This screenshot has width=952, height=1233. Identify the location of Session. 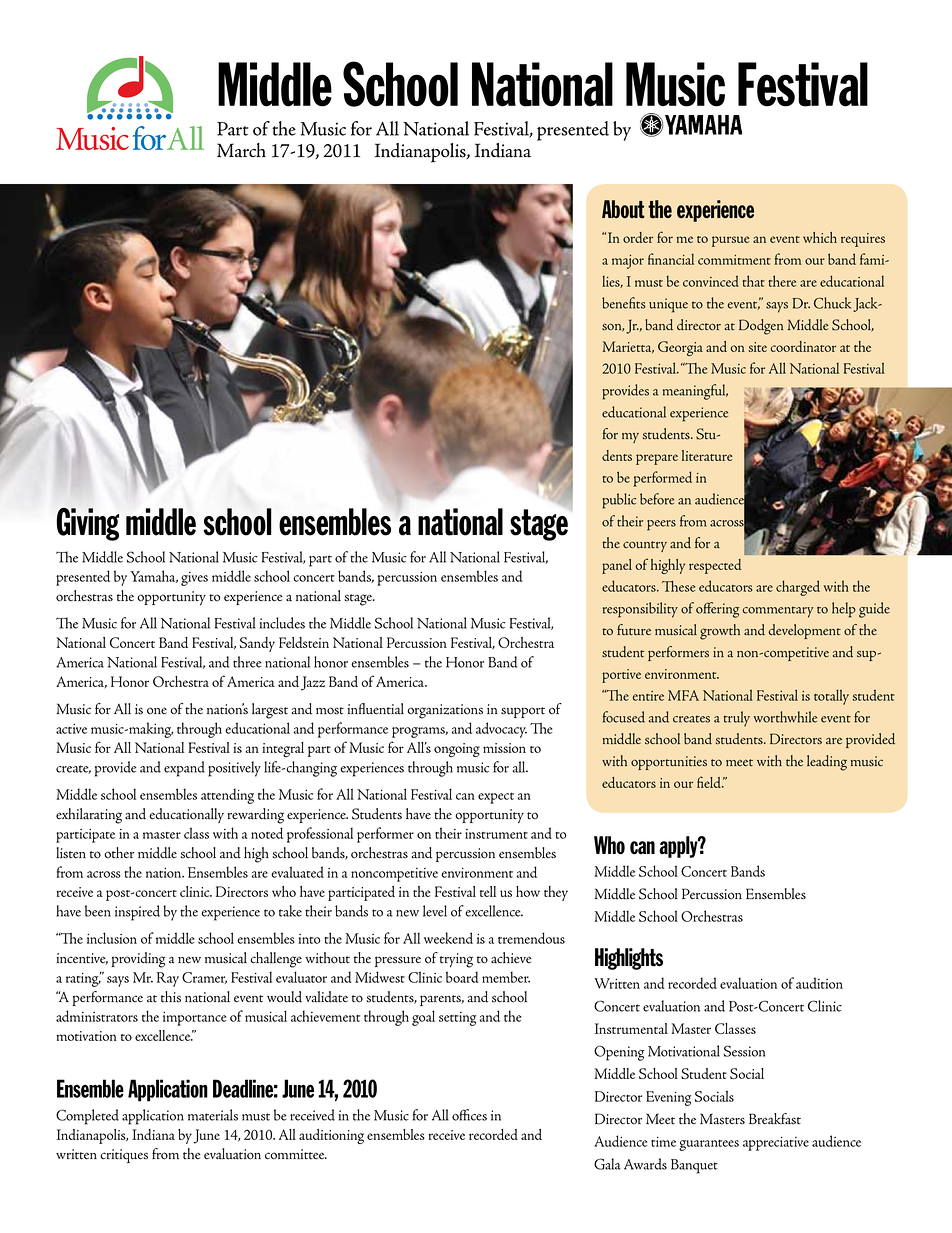
(744, 1051).
